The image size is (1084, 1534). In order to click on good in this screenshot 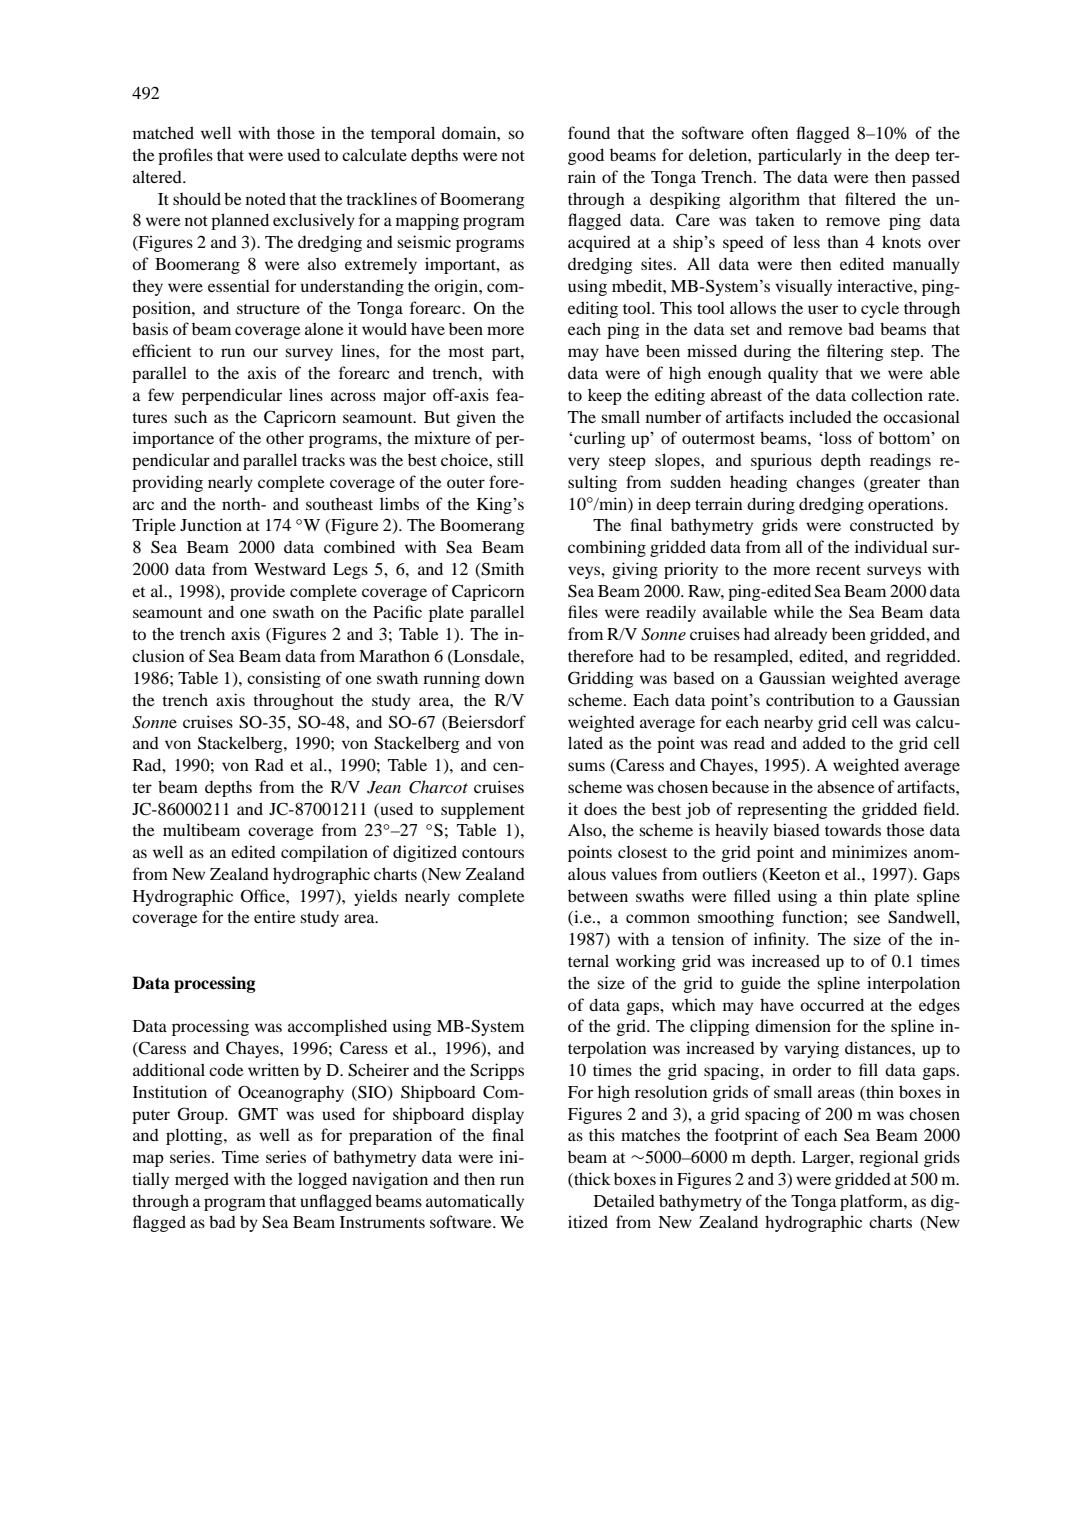, I will do `click(586, 156)`.
